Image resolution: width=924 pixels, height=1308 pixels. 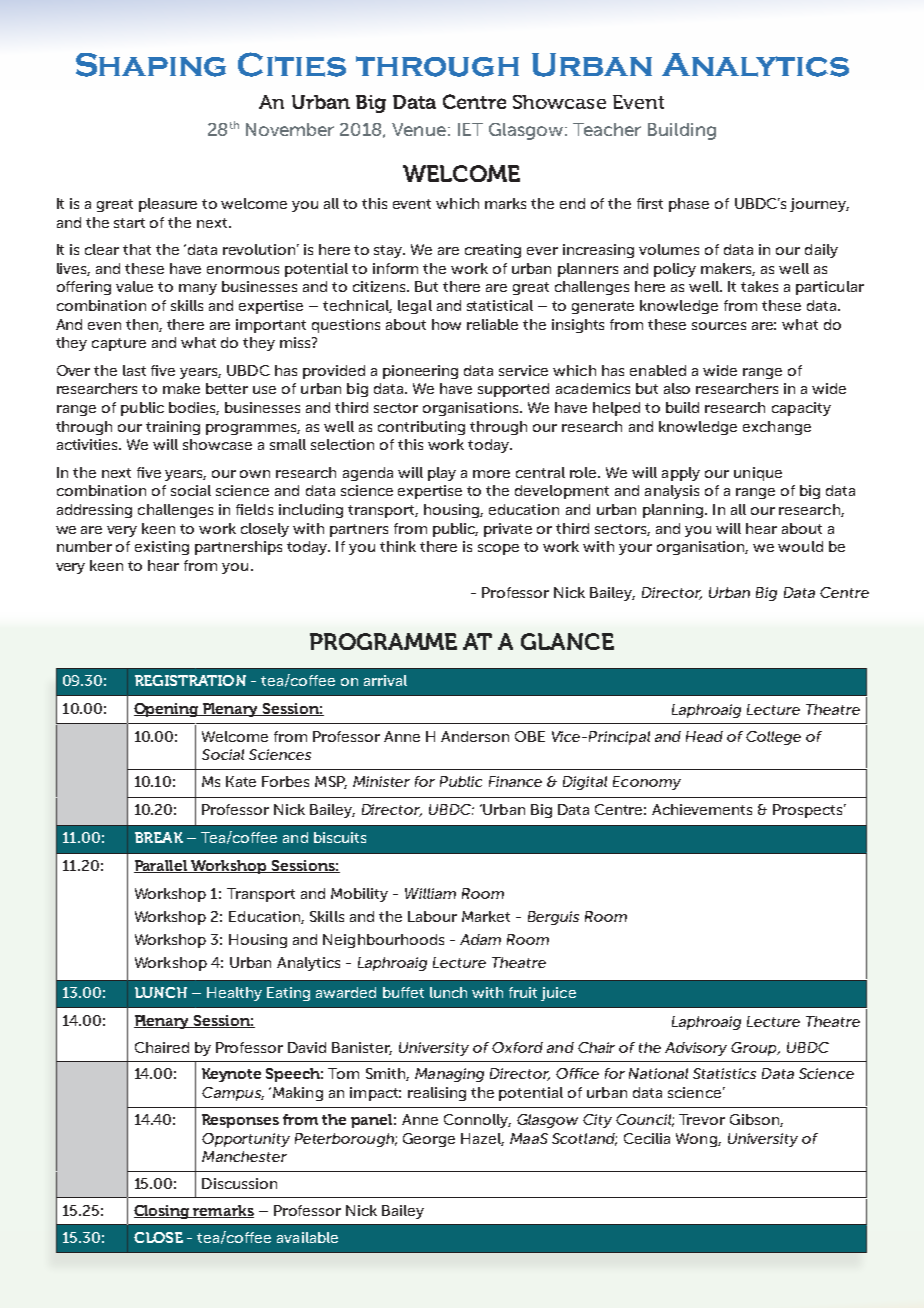 What do you see at coordinates (167, 710) in the screenshot?
I see `Opening` at bounding box center [167, 710].
